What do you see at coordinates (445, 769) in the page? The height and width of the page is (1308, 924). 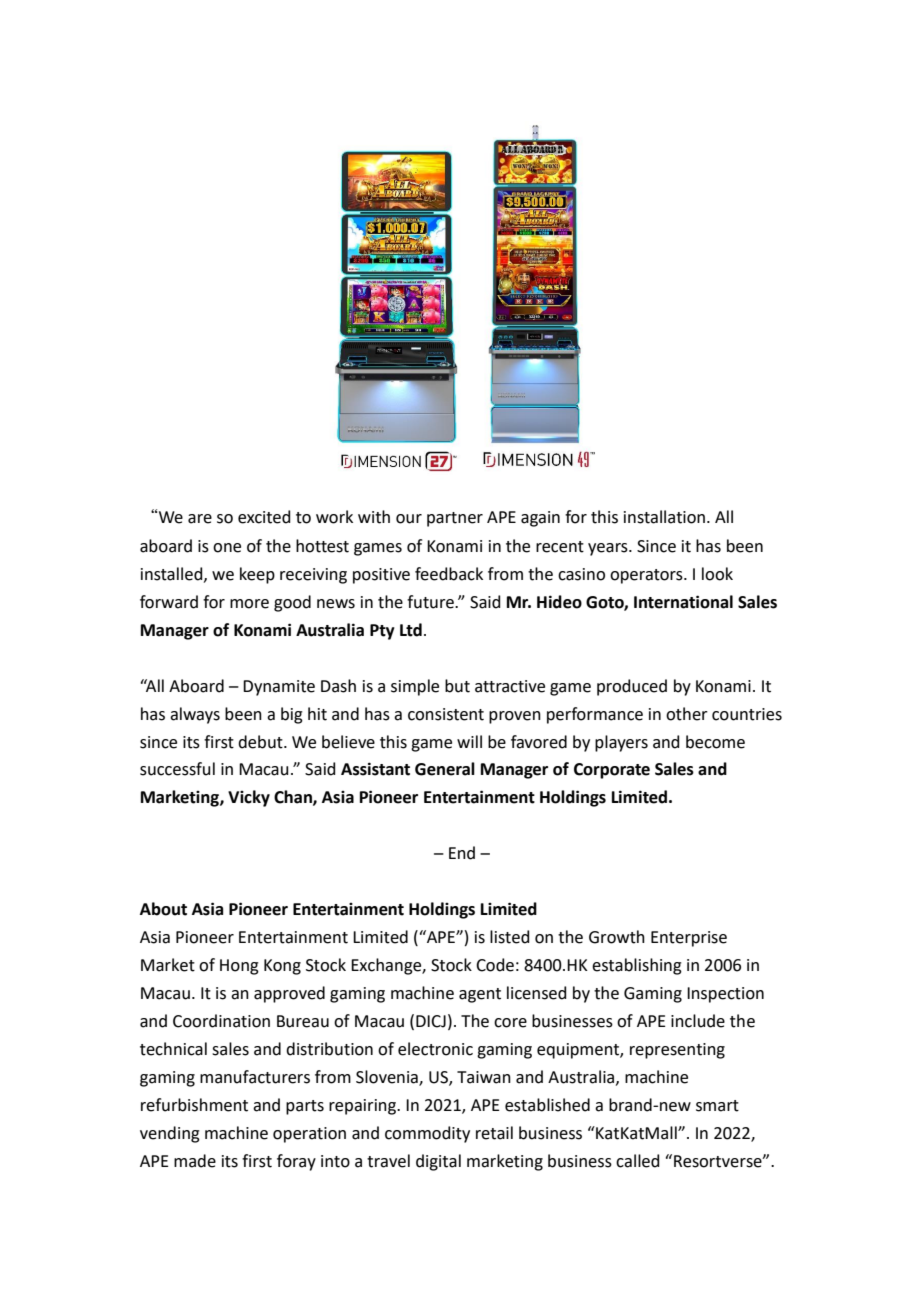 I see `General` at bounding box center [445, 769].
